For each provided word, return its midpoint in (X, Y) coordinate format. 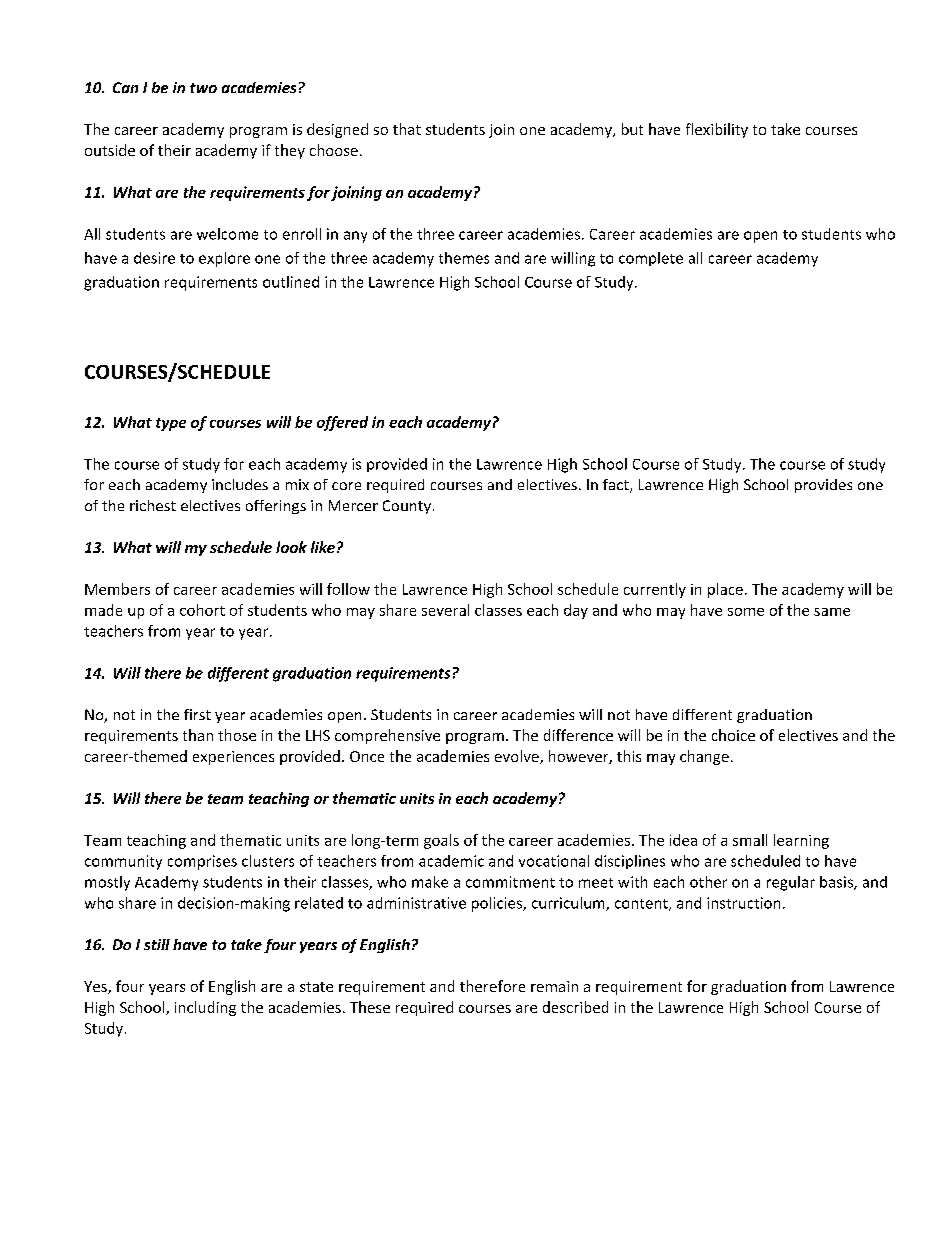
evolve (518, 757)
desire (154, 258)
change (704, 757)
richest (153, 505)
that (407, 129)
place (725, 590)
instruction (743, 903)
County (408, 507)
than (198, 735)
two (203, 88)
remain (554, 986)
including (205, 1008)
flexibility (717, 130)
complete (651, 259)
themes (464, 258)
